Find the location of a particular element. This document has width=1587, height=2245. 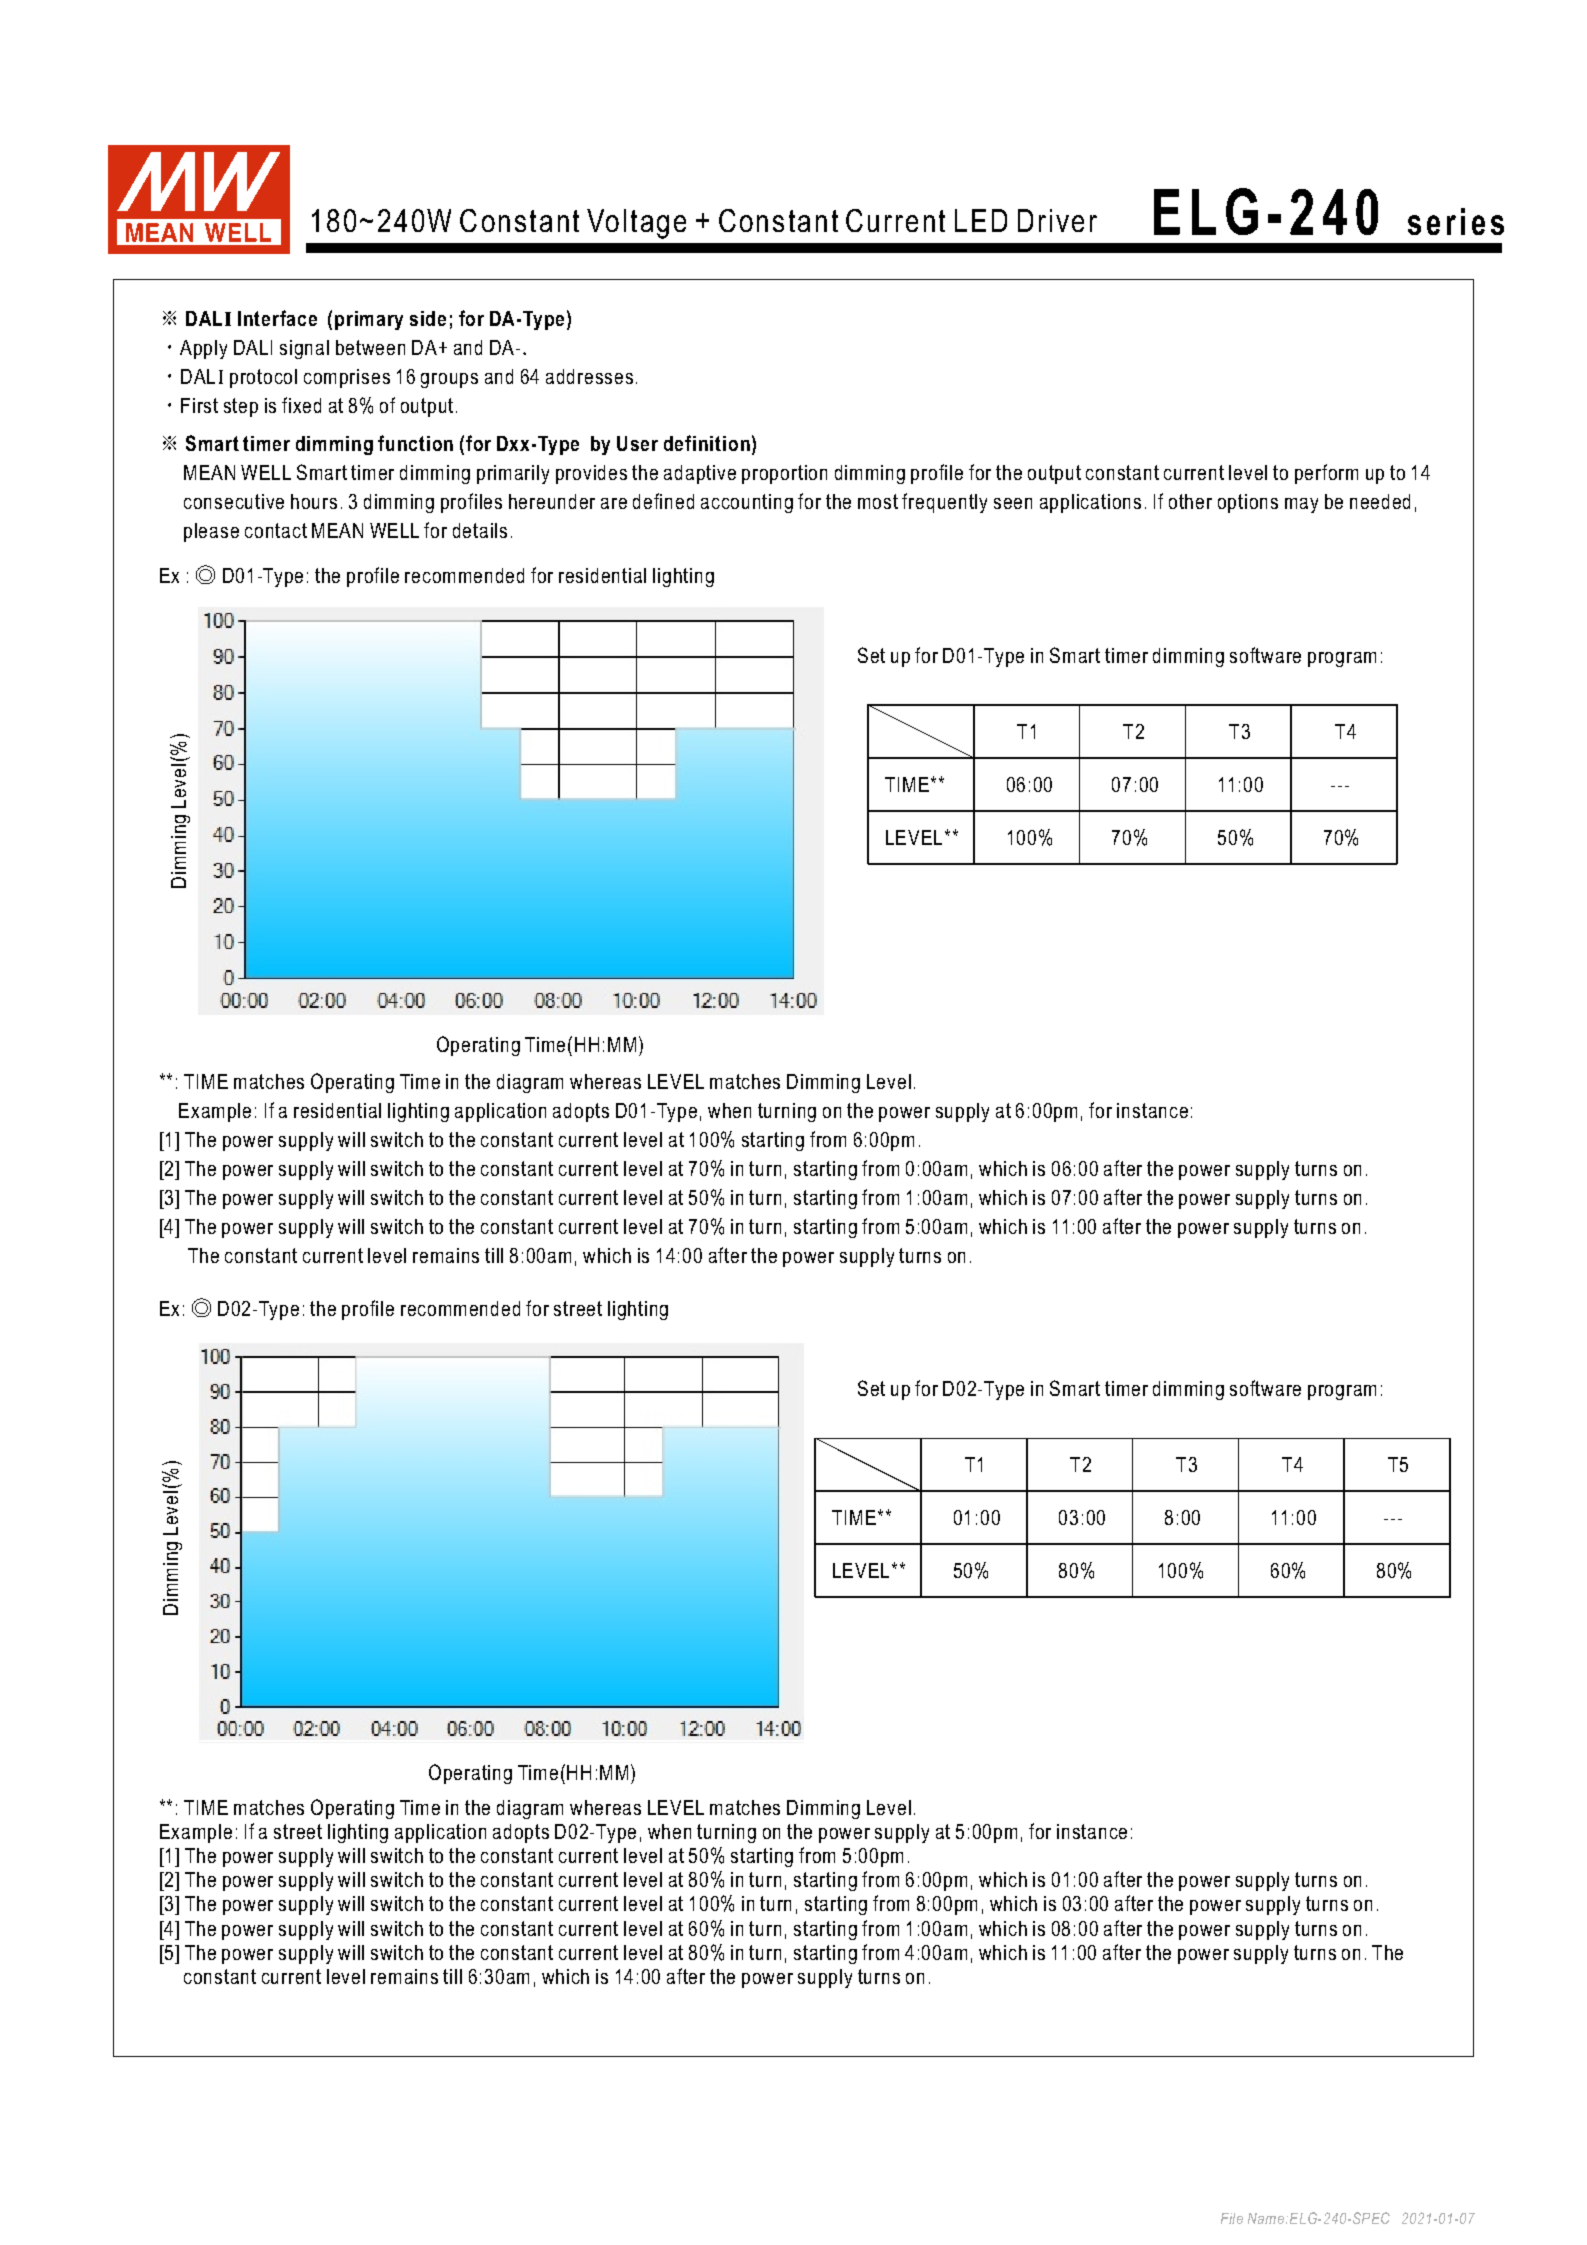

contact is located at coordinates (276, 530).
